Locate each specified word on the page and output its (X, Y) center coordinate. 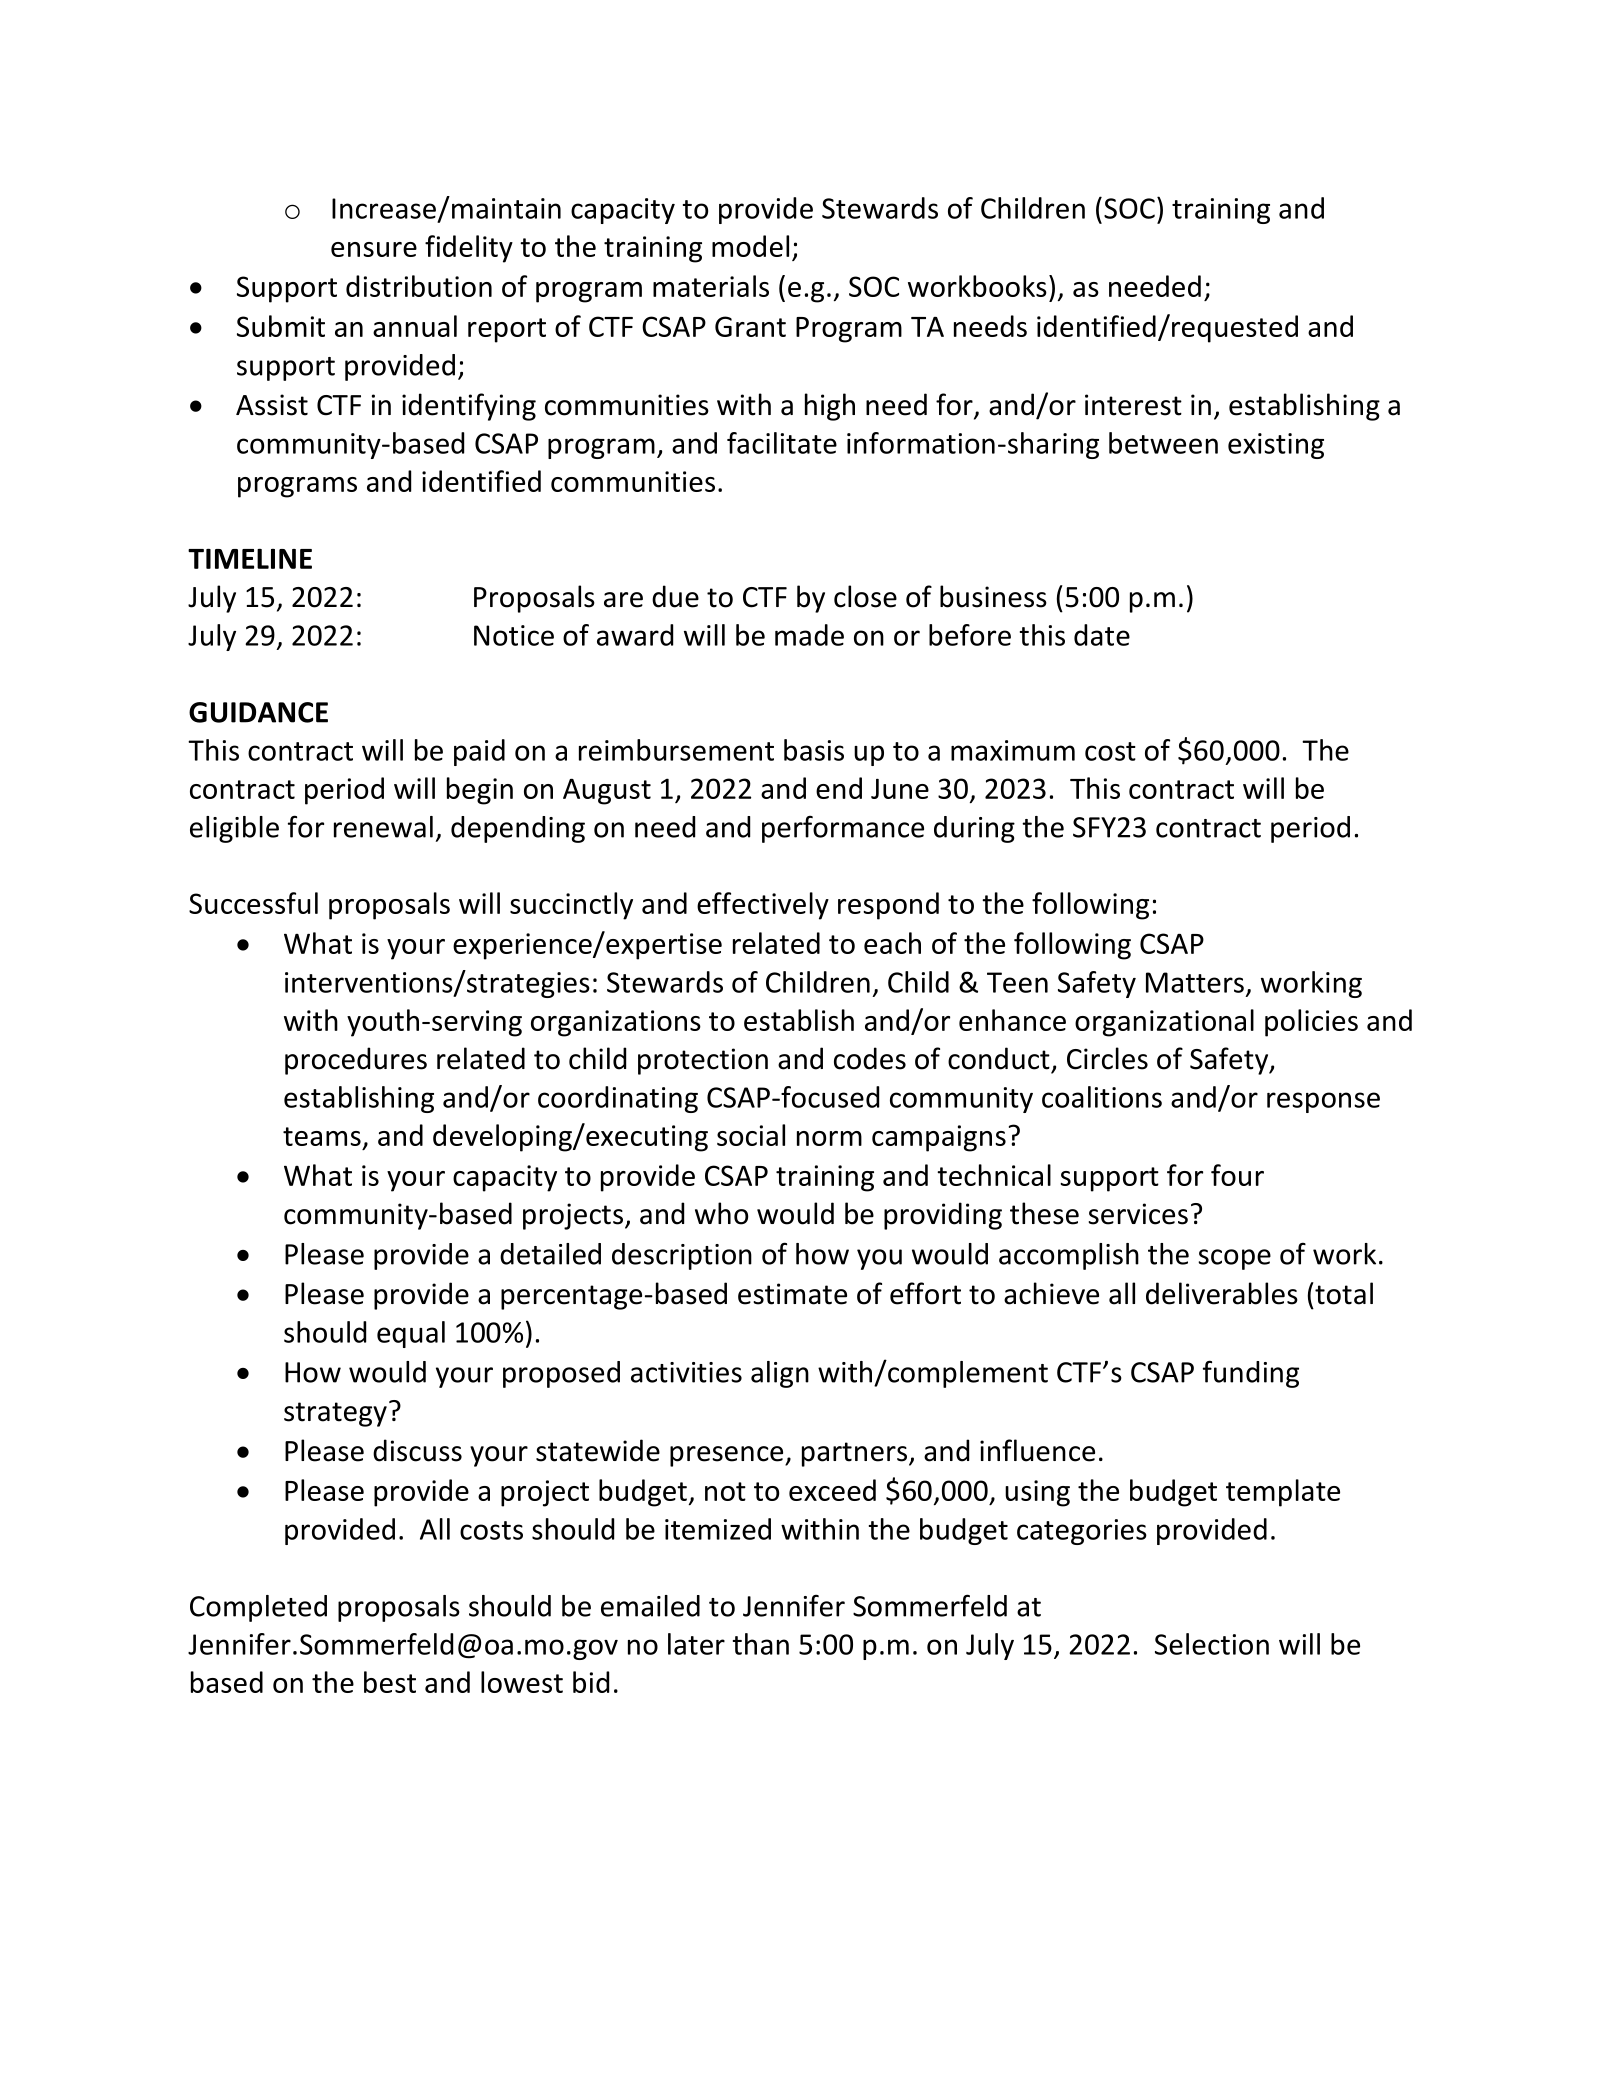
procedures (356, 1061)
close (865, 596)
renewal (383, 827)
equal (411, 1334)
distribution (419, 286)
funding (1251, 1374)
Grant (750, 326)
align (780, 1374)
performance (843, 829)
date (1102, 635)
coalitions (1102, 1097)
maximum (1013, 750)
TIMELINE (250, 559)
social (751, 1135)
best (390, 1682)
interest (1133, 405)
